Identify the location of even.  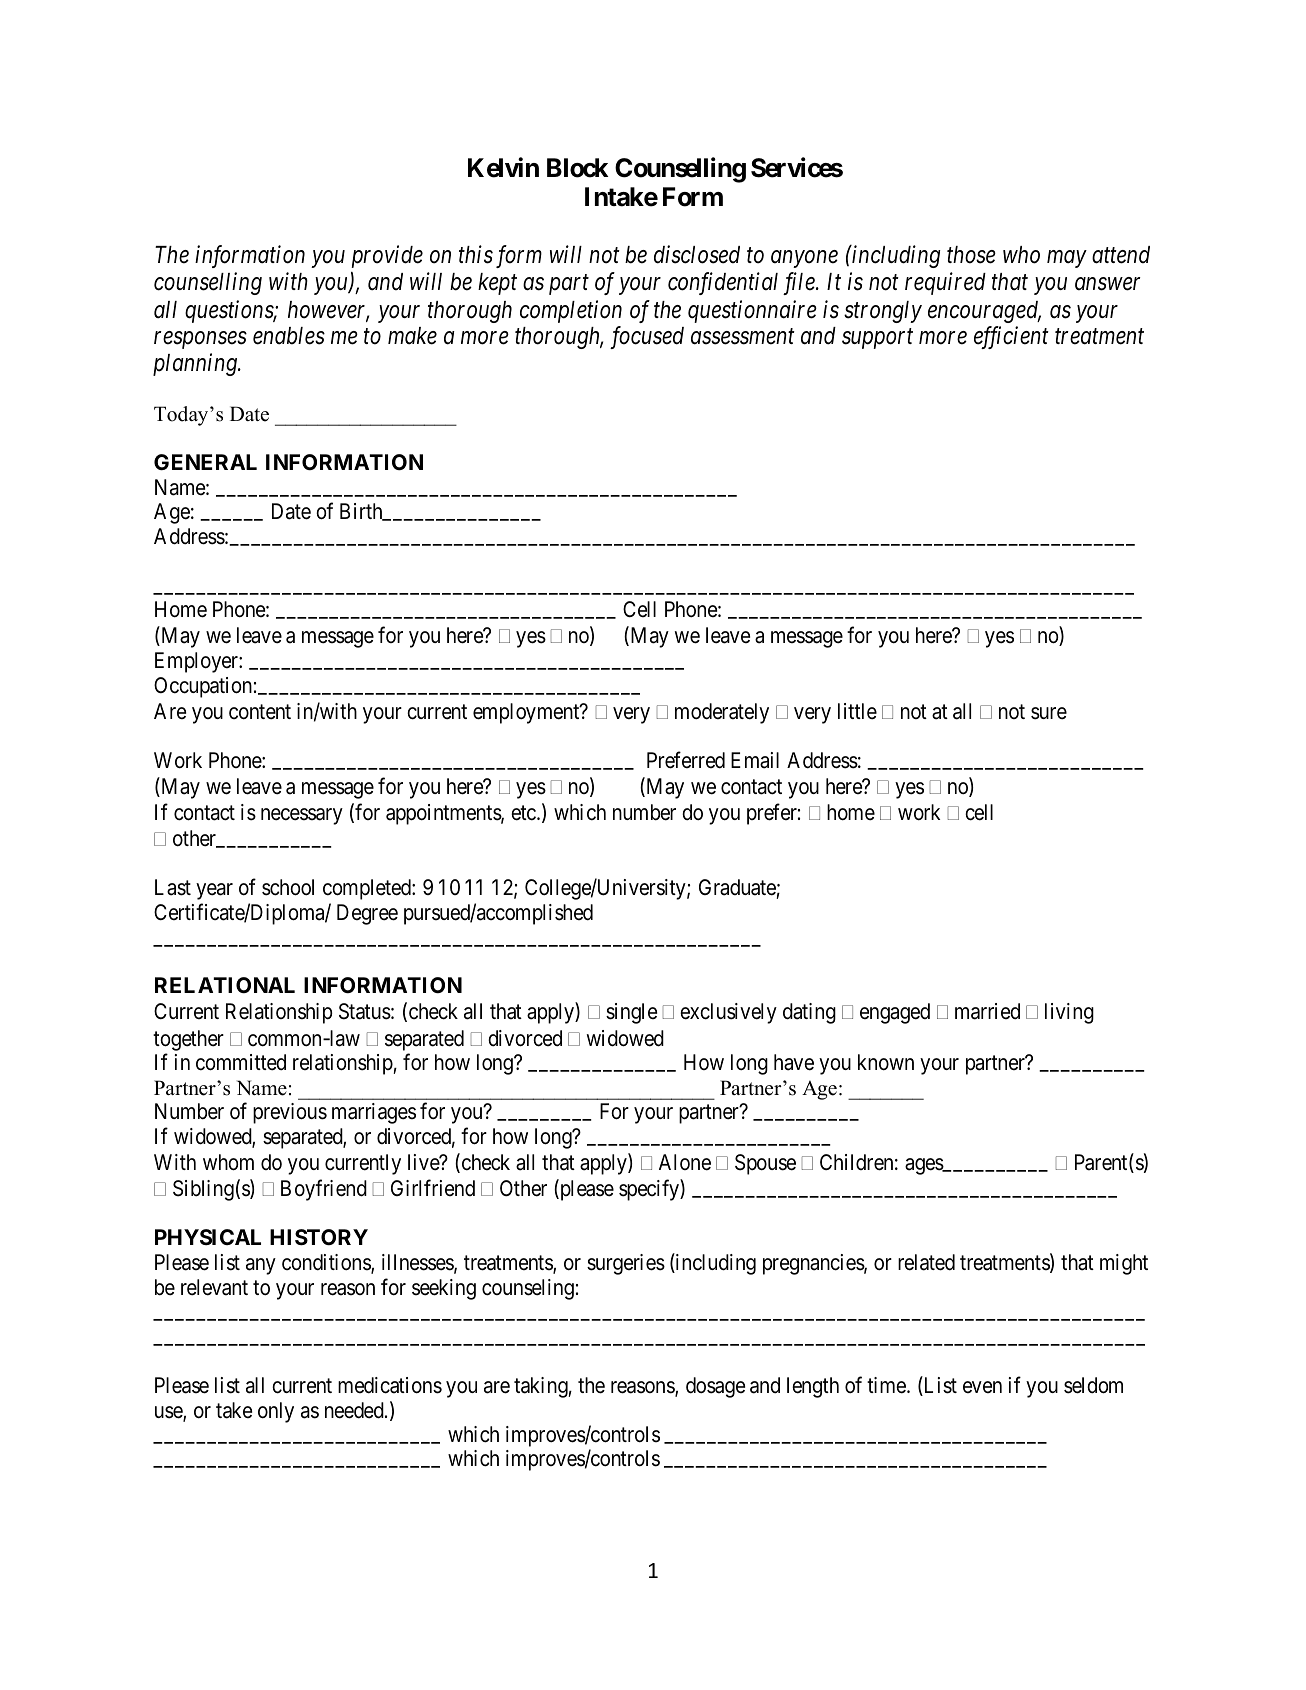
(982, 1387).
